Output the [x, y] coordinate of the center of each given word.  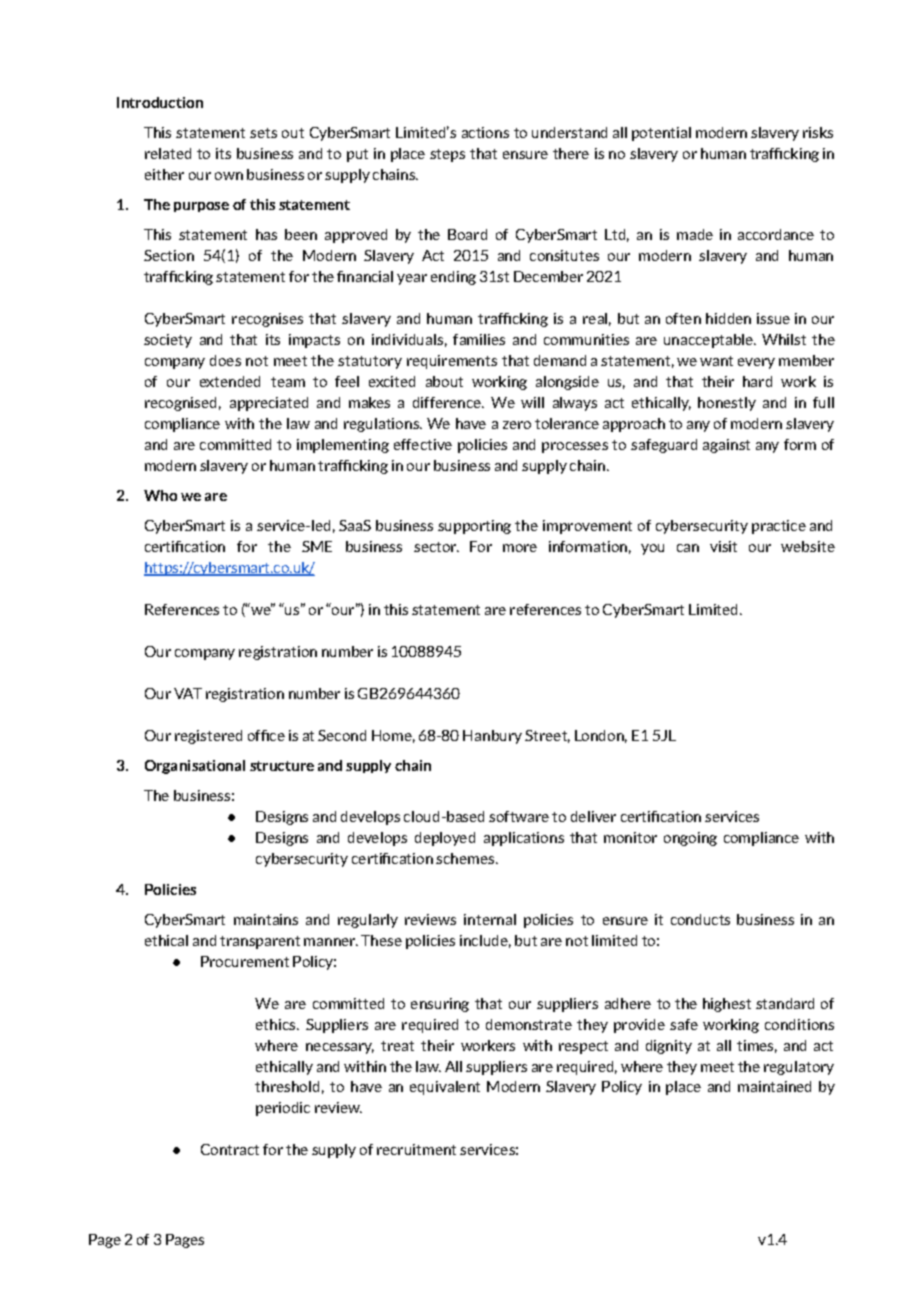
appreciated [269, 404]
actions [485, 132]
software [519, 816]
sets [263, 133]
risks [818, 132]
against [726, 446]
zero [517, 425]
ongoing [690, 839]
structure [282, 766]
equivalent [445, 1088]
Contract [230, 1149]
